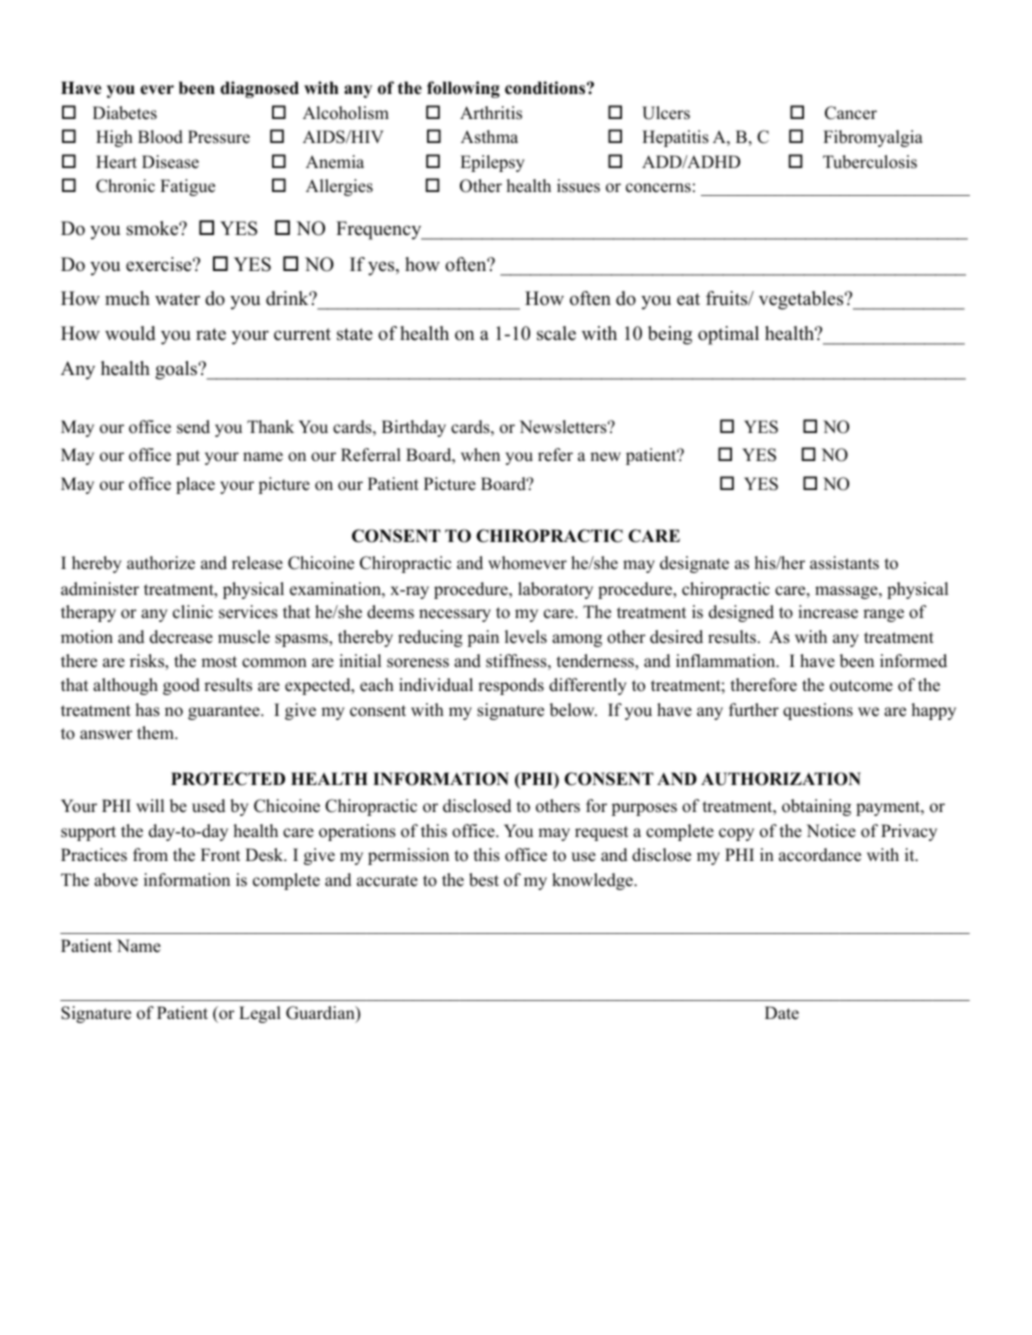 The image size is (1032, 1335). I want to click on optimal, so click(728, 335).
